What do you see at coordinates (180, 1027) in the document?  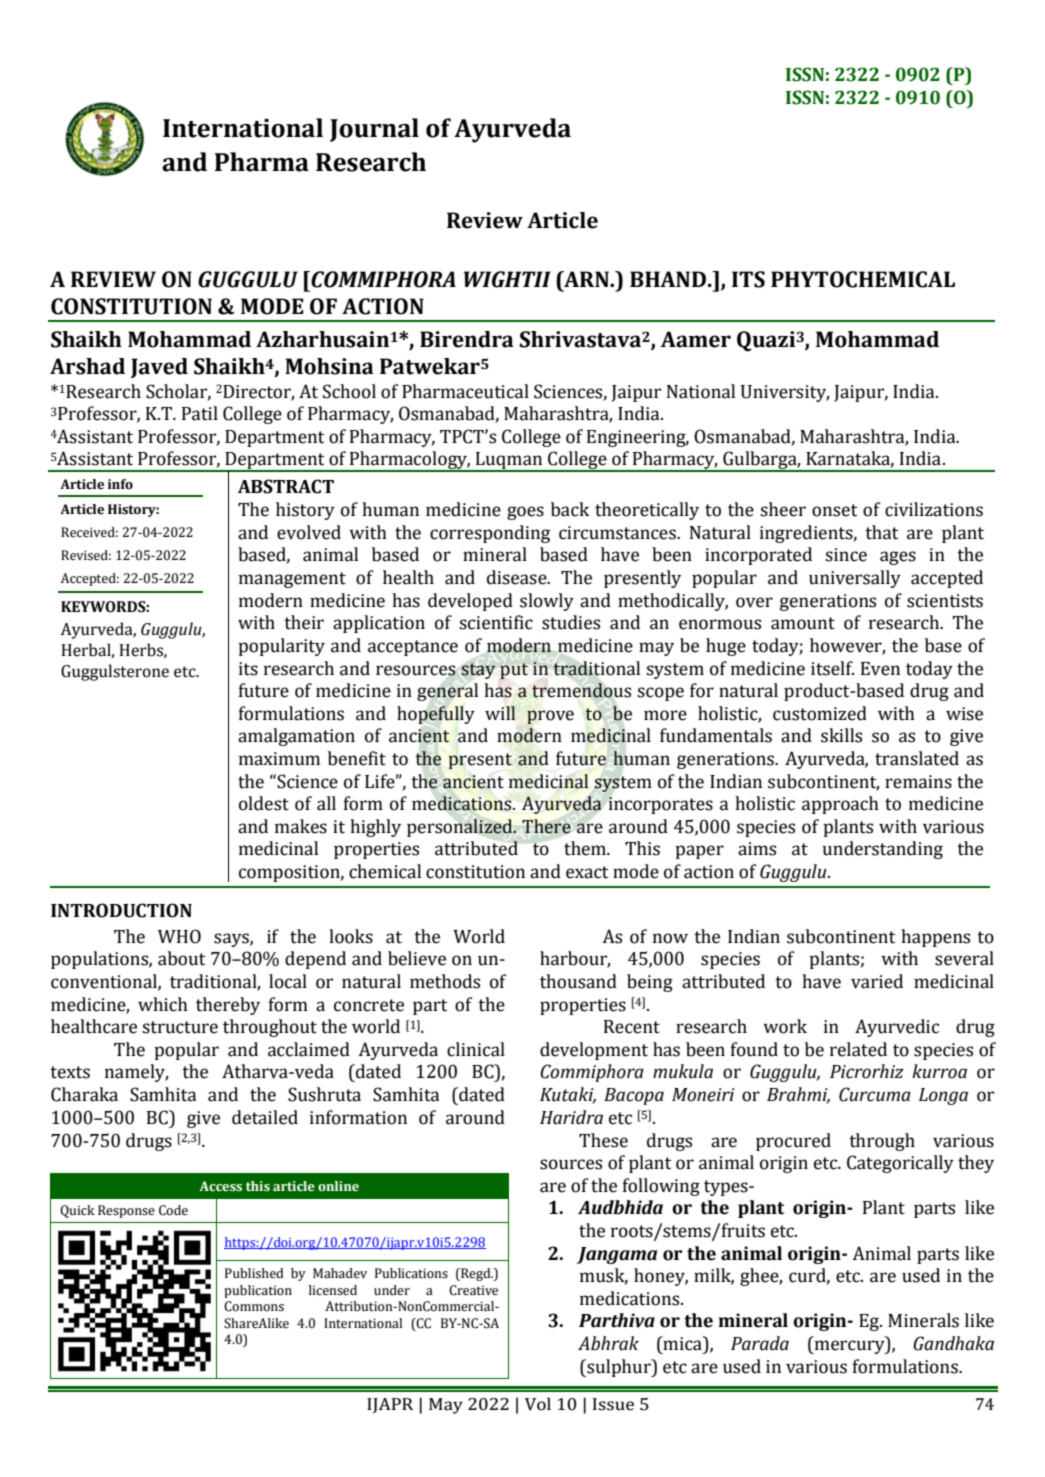 I see `structure` at bounding box center [180, 1027].
